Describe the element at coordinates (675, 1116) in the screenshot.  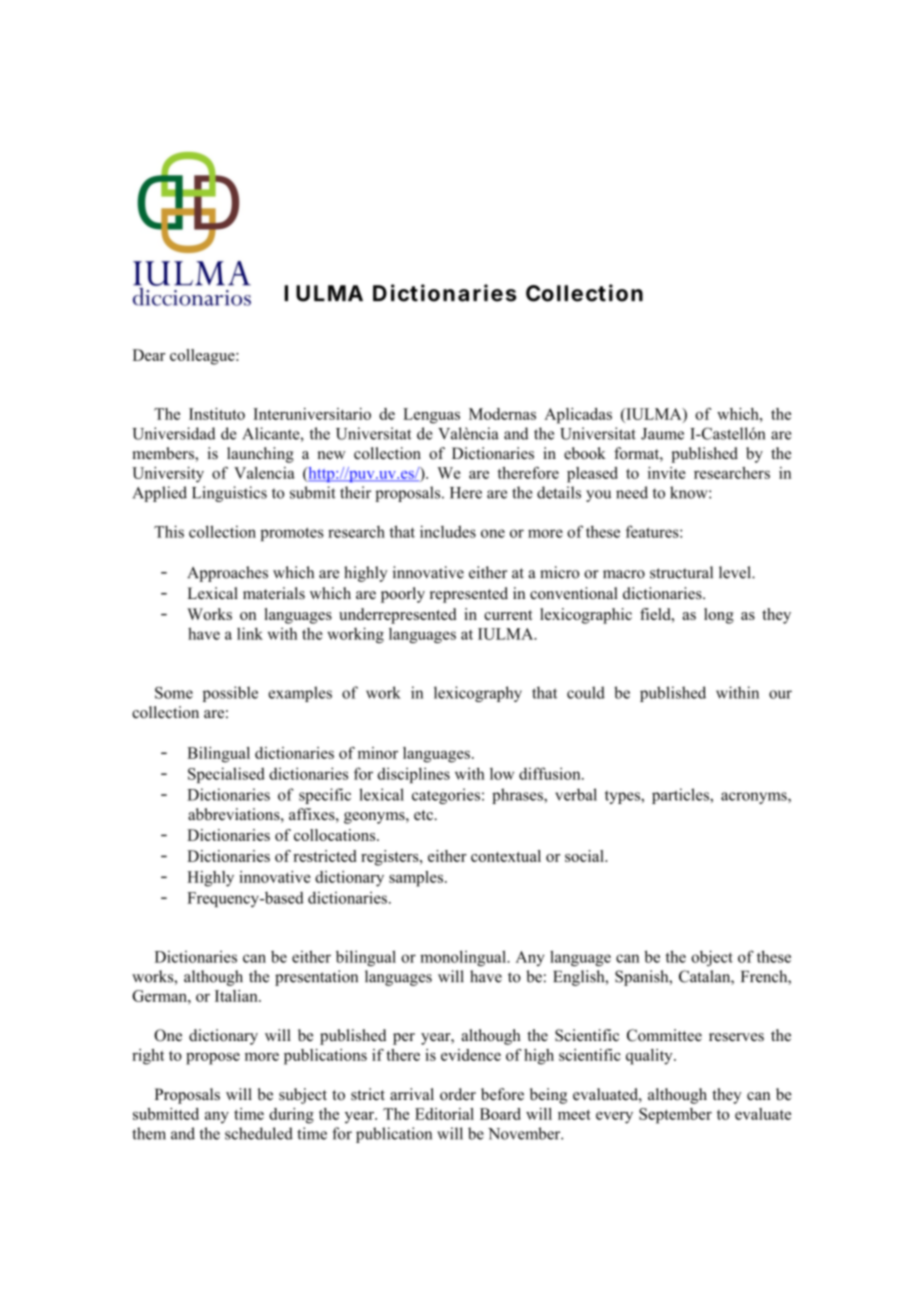
I see `September` at that location.
